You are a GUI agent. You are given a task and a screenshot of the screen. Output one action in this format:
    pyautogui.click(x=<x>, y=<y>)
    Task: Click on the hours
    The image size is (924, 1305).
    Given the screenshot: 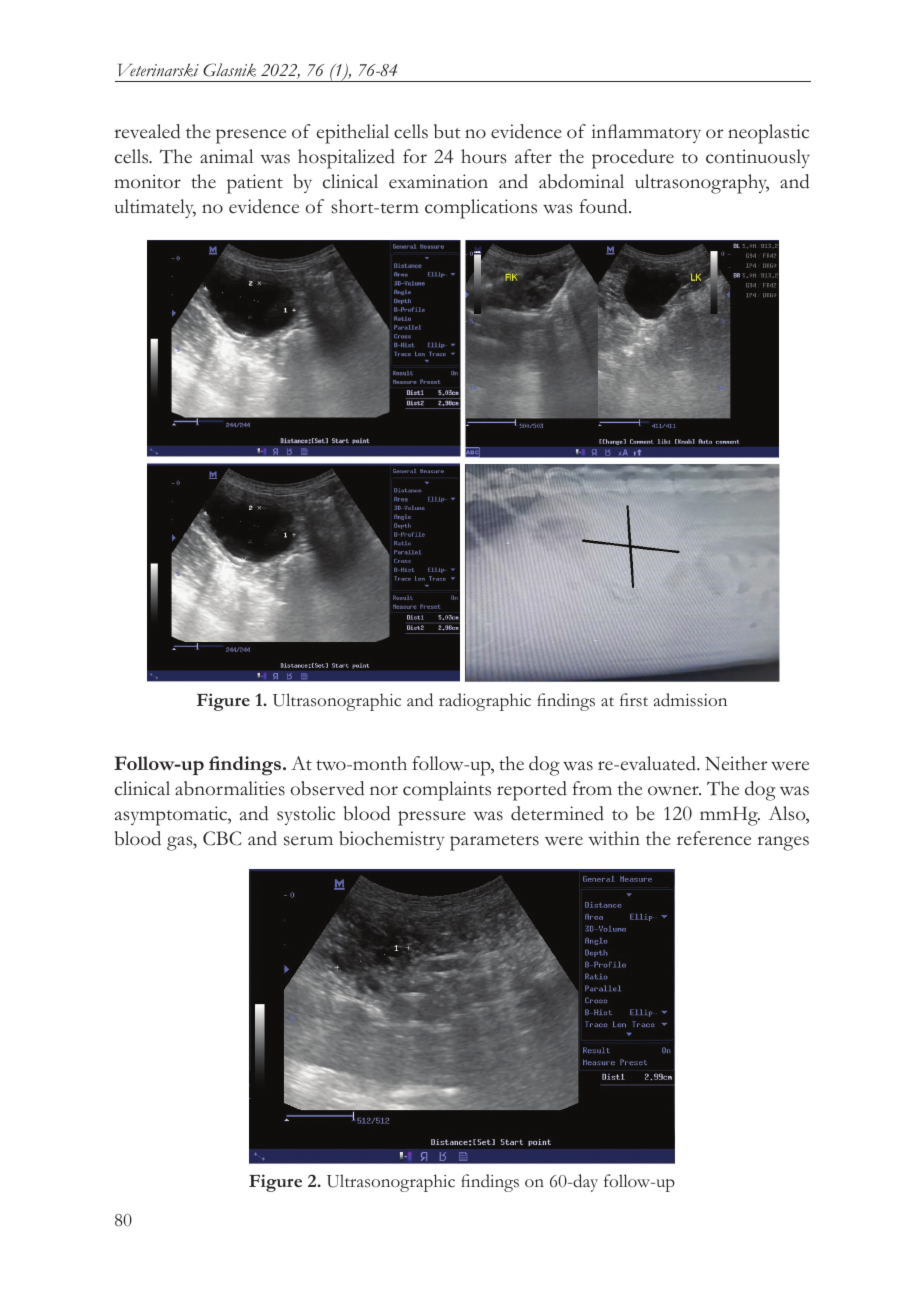 What is the action you would take?
    pyautogui.click(x=483, y=156)
